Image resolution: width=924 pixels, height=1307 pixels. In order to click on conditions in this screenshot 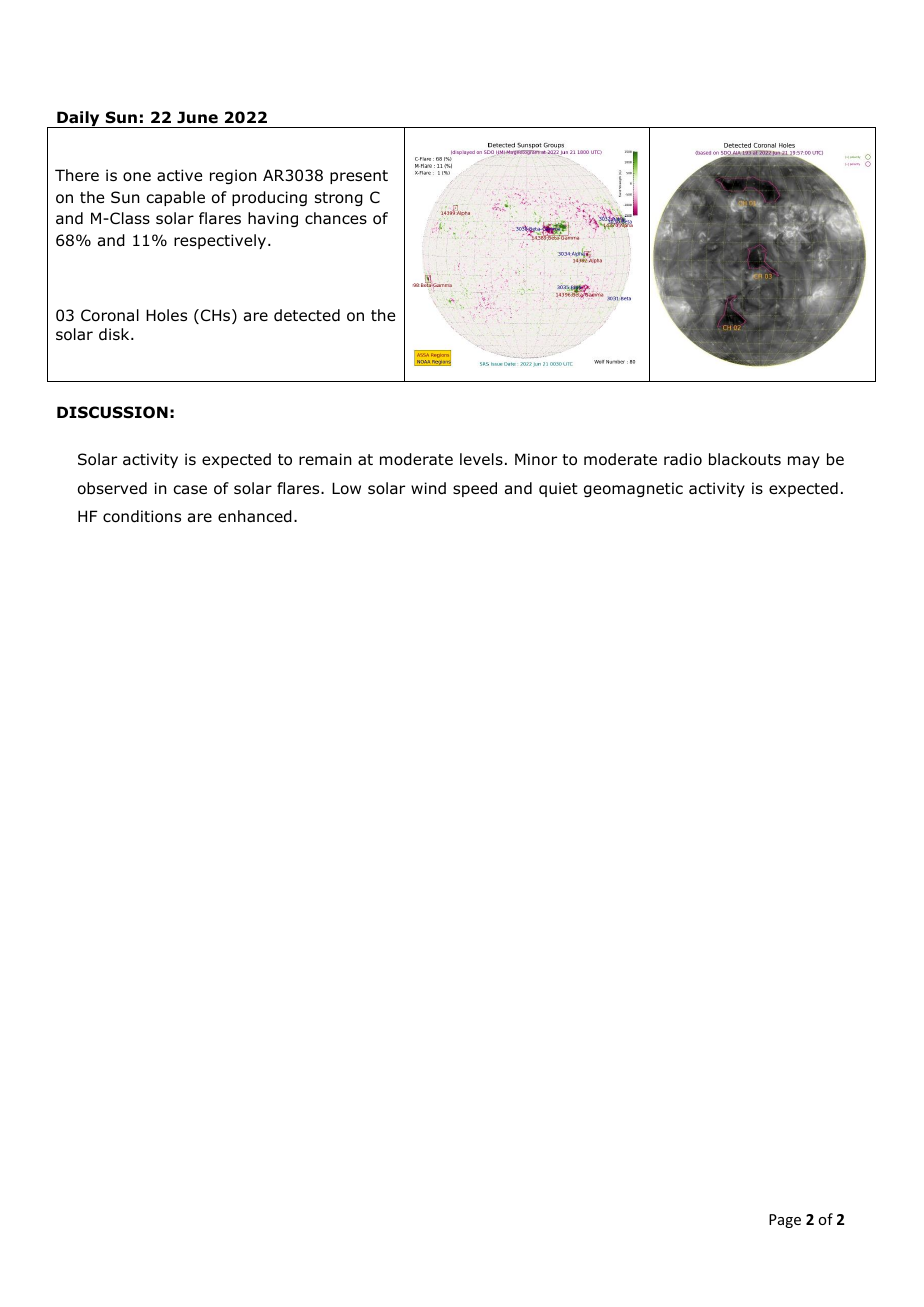, I will do `click(142, 516)`.
